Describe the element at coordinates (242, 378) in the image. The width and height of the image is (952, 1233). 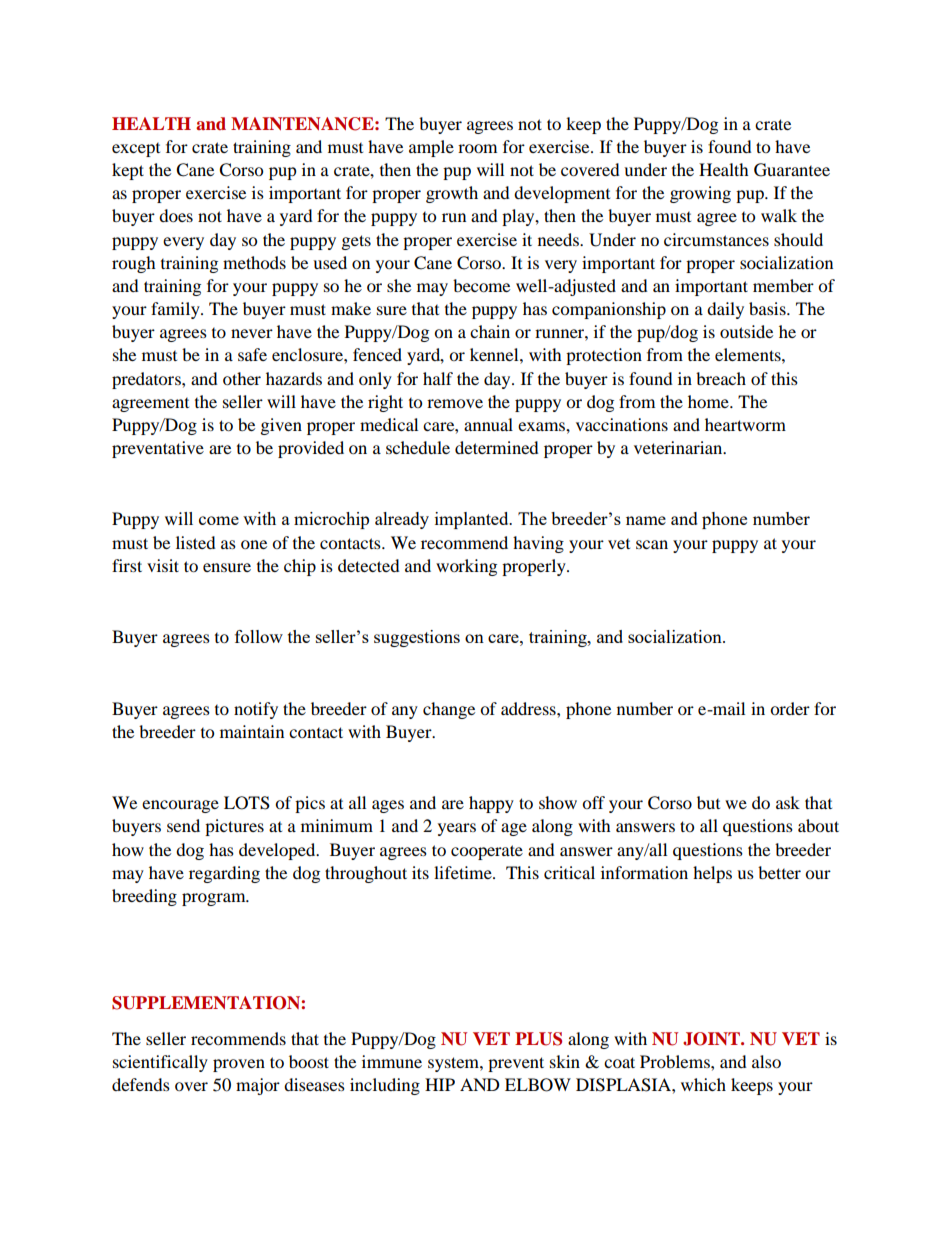
I see `other` at that location.
